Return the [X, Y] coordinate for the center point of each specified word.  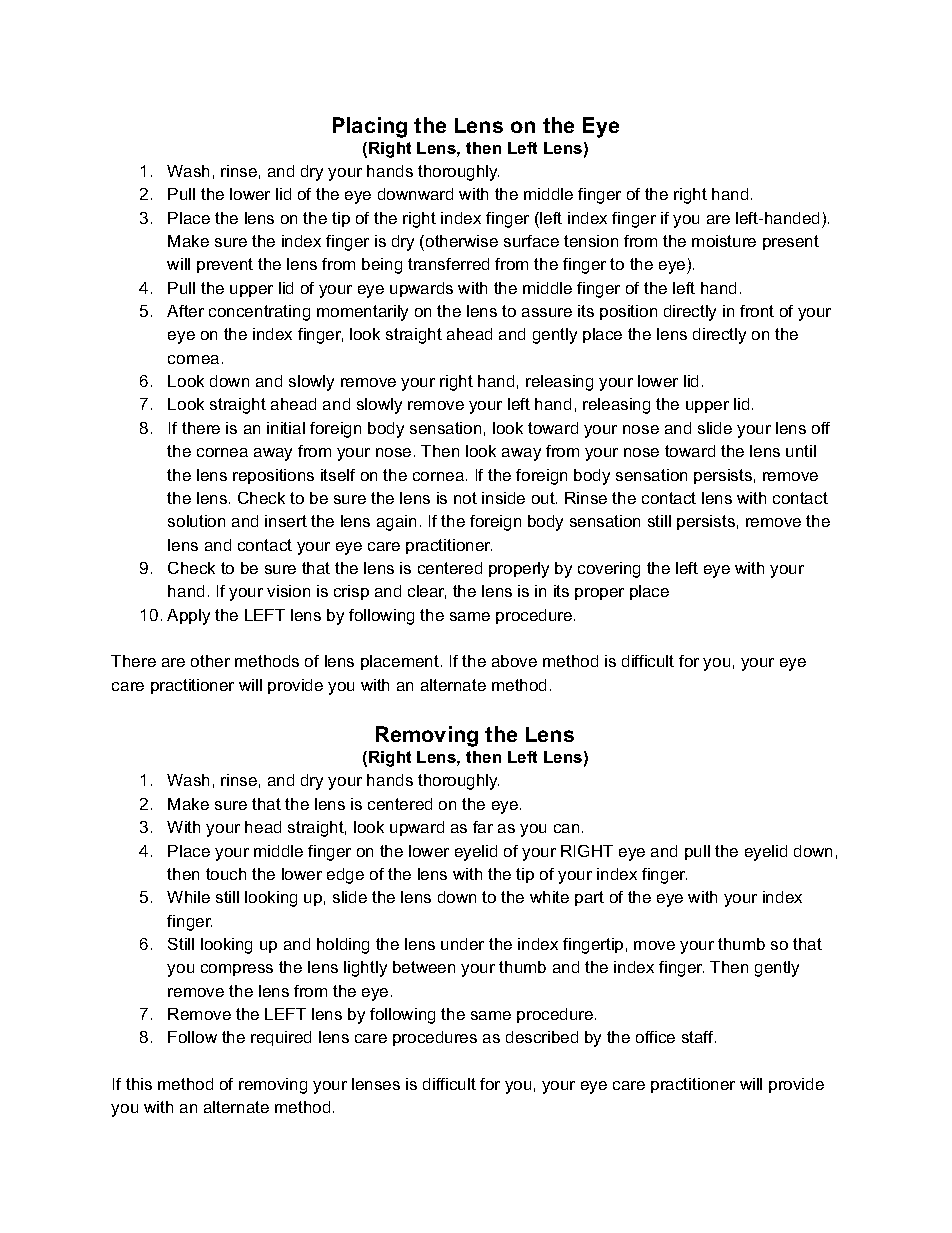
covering [609, 570]
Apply [188, 617]
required [281, 1038]
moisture [724, 241]
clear [427, 592]
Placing [370, 127]
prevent [225, 265]
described [542, 1037]
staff [699, 1037]
